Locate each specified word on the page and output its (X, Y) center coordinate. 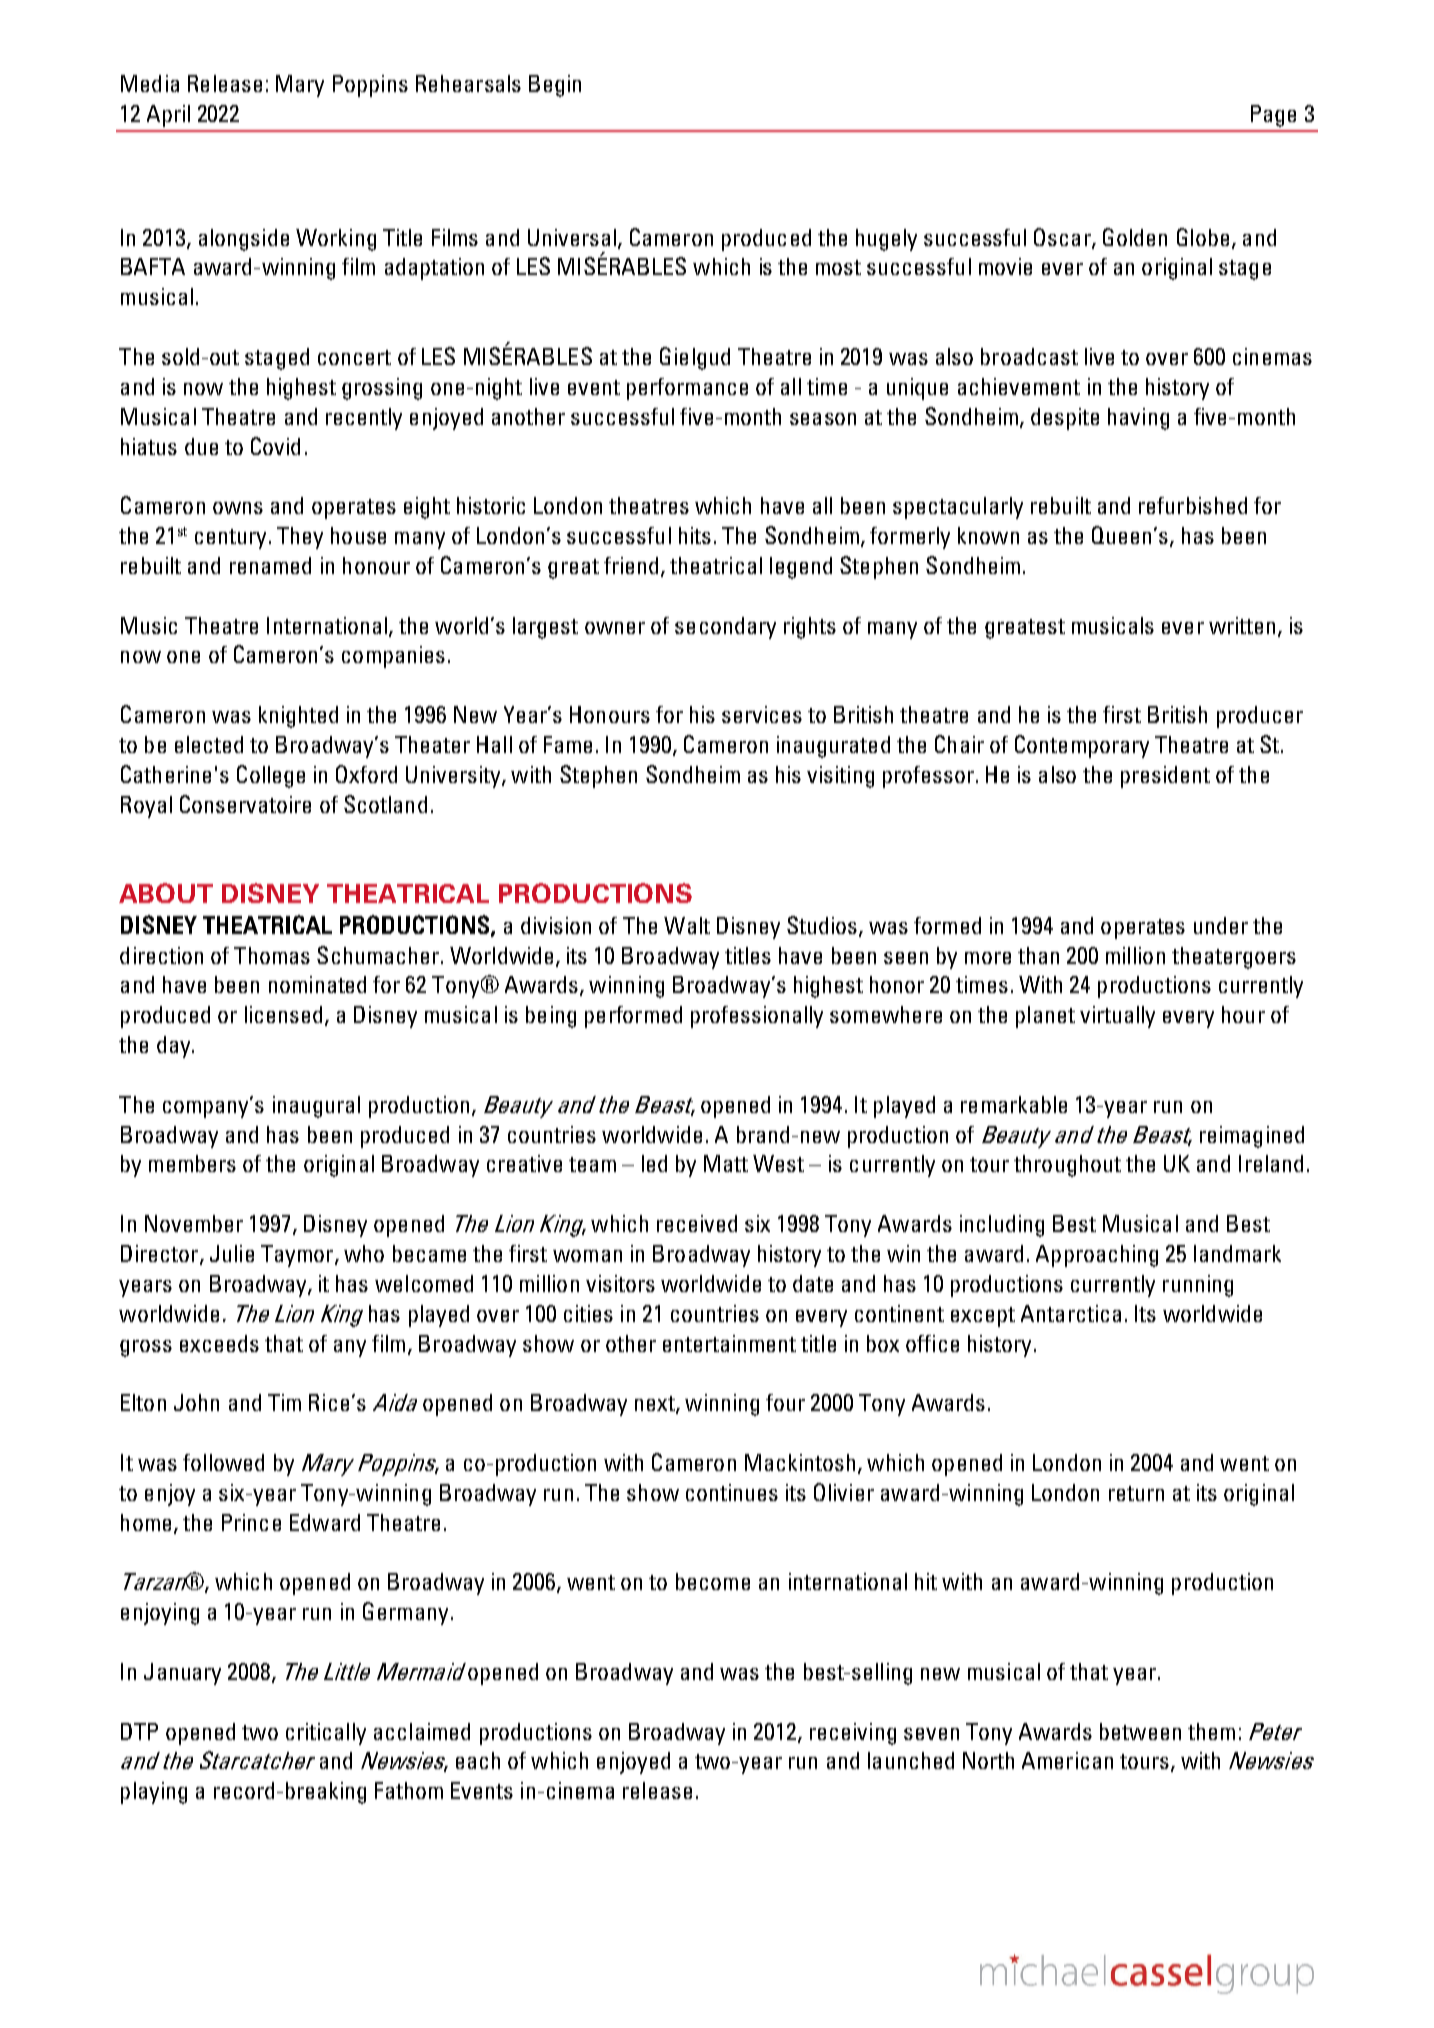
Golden (1135, 237)
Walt (687, 925)
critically (326, 1734)
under (1221, 925)
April (168, 116)
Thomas (272, 955)
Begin (555, 86)
